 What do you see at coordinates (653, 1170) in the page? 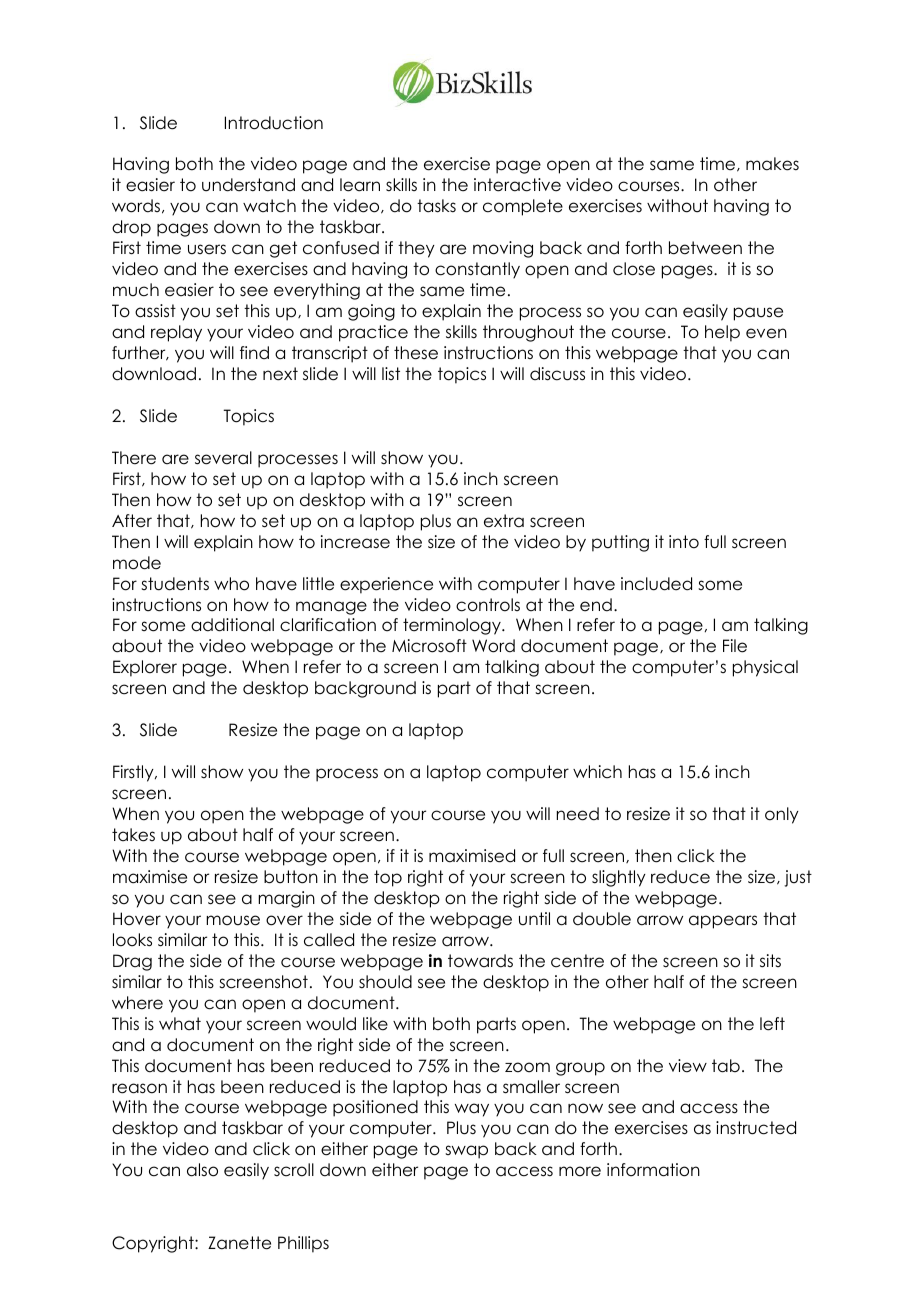
I see `information` at bounding box center [653, 1170].
